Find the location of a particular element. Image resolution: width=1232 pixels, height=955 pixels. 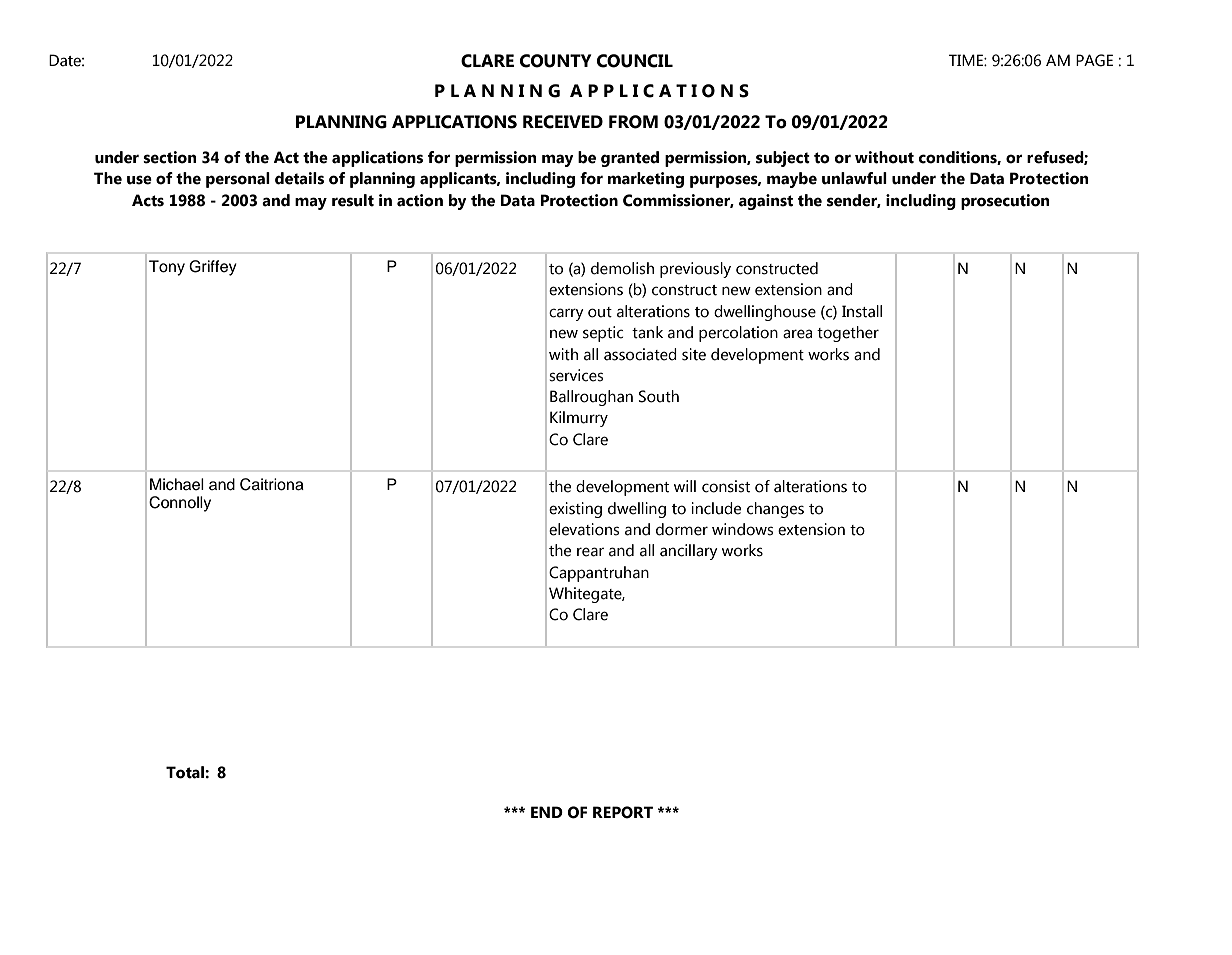

REPORT is located at coordinates (623, 812).
